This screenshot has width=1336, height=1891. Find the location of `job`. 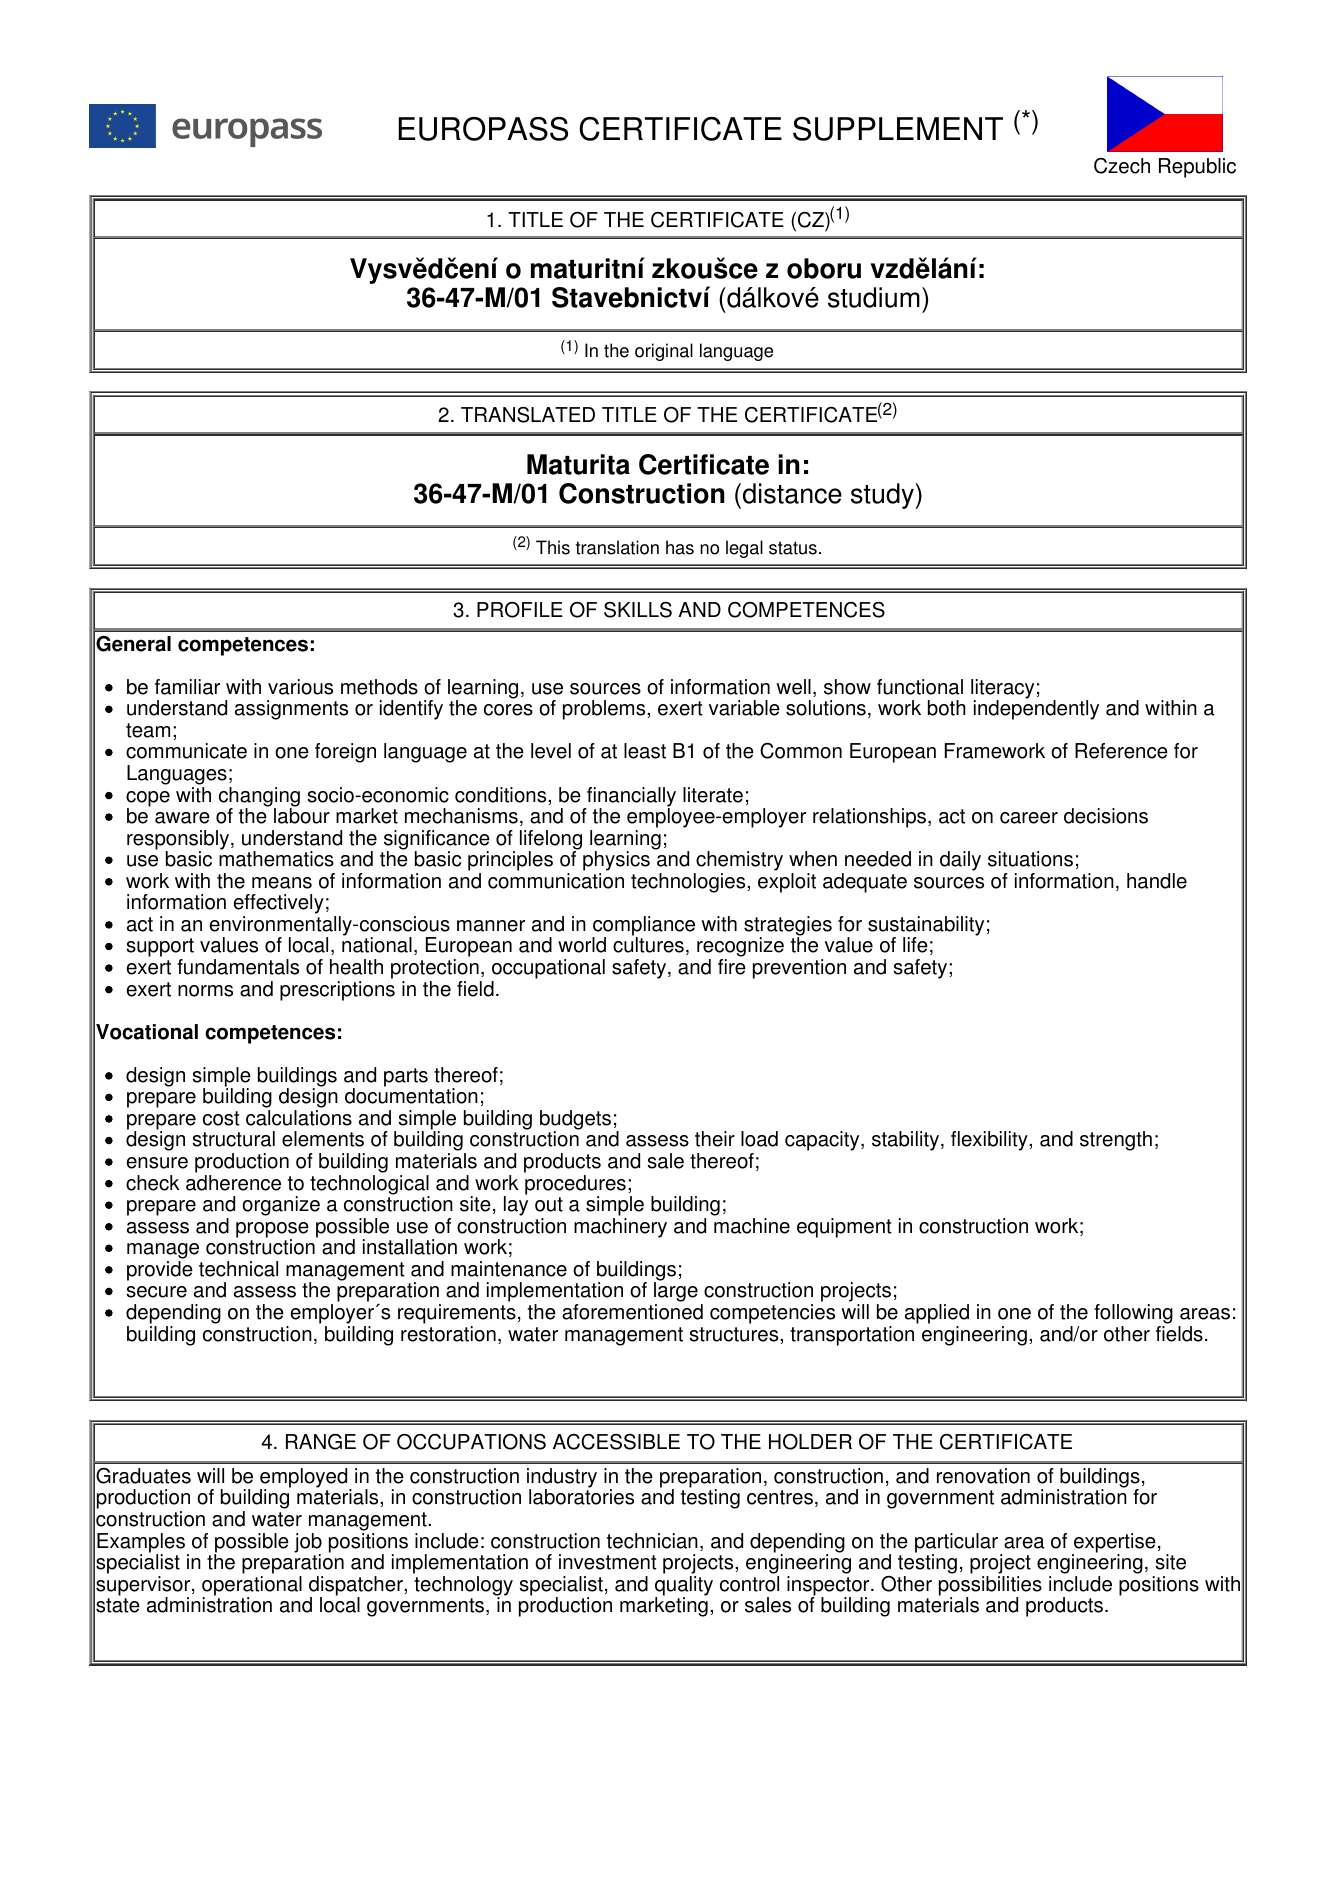

job is located at coordinates (308, 1544).
